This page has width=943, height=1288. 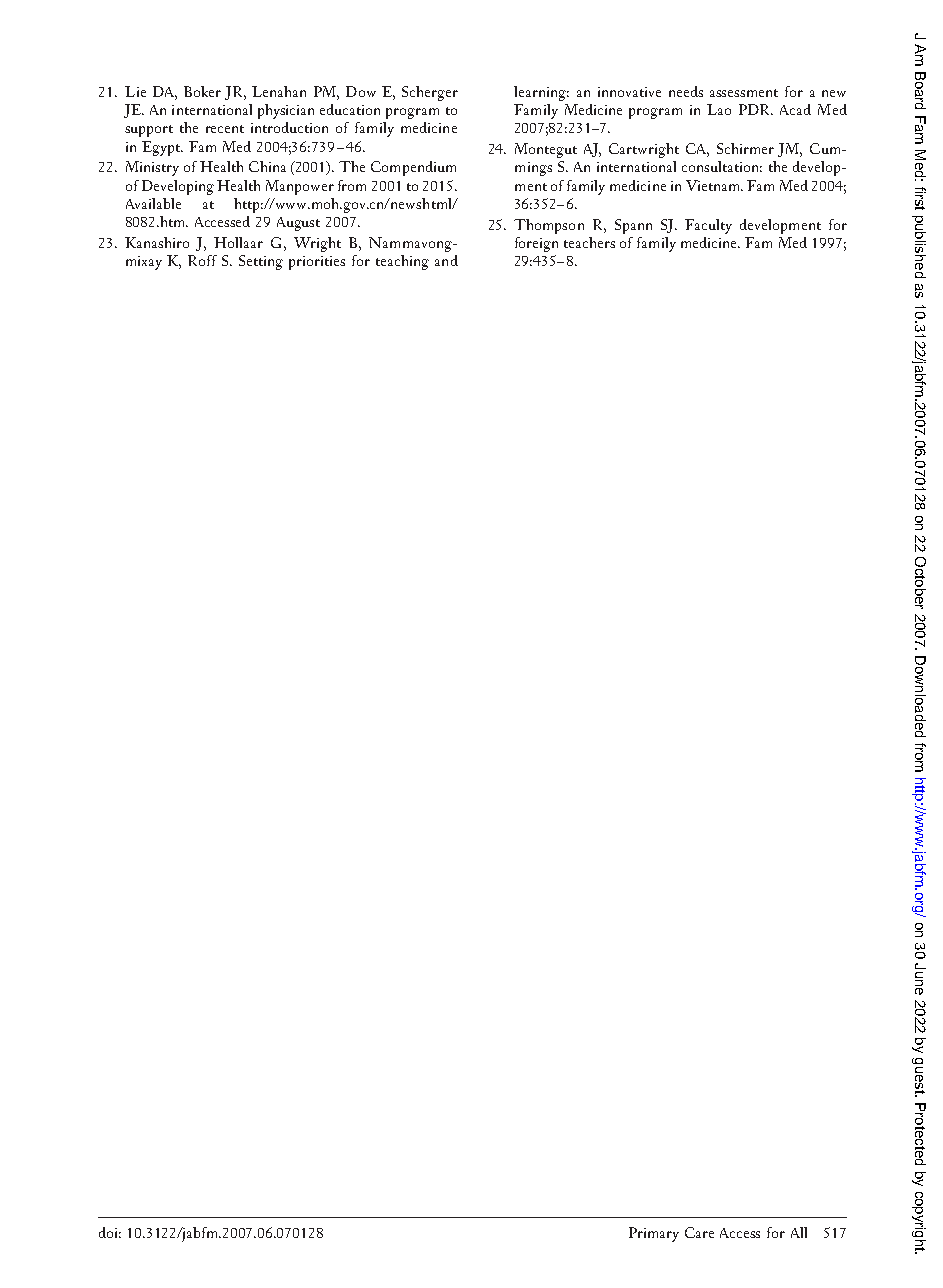 I want to click on Primary, so click(x=654, y=1234).
